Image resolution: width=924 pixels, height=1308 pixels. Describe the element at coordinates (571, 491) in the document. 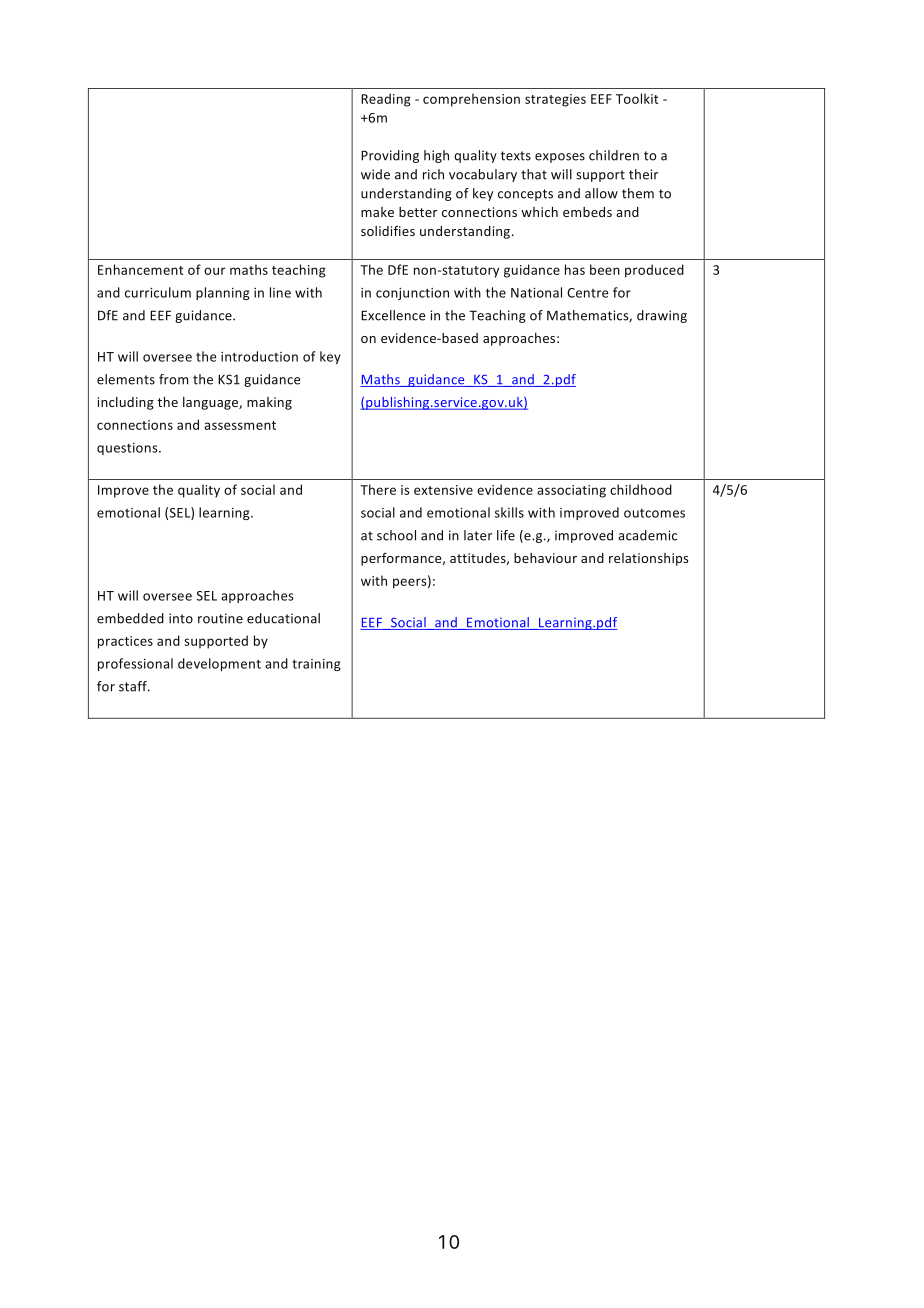

I see `associating` at that location.
